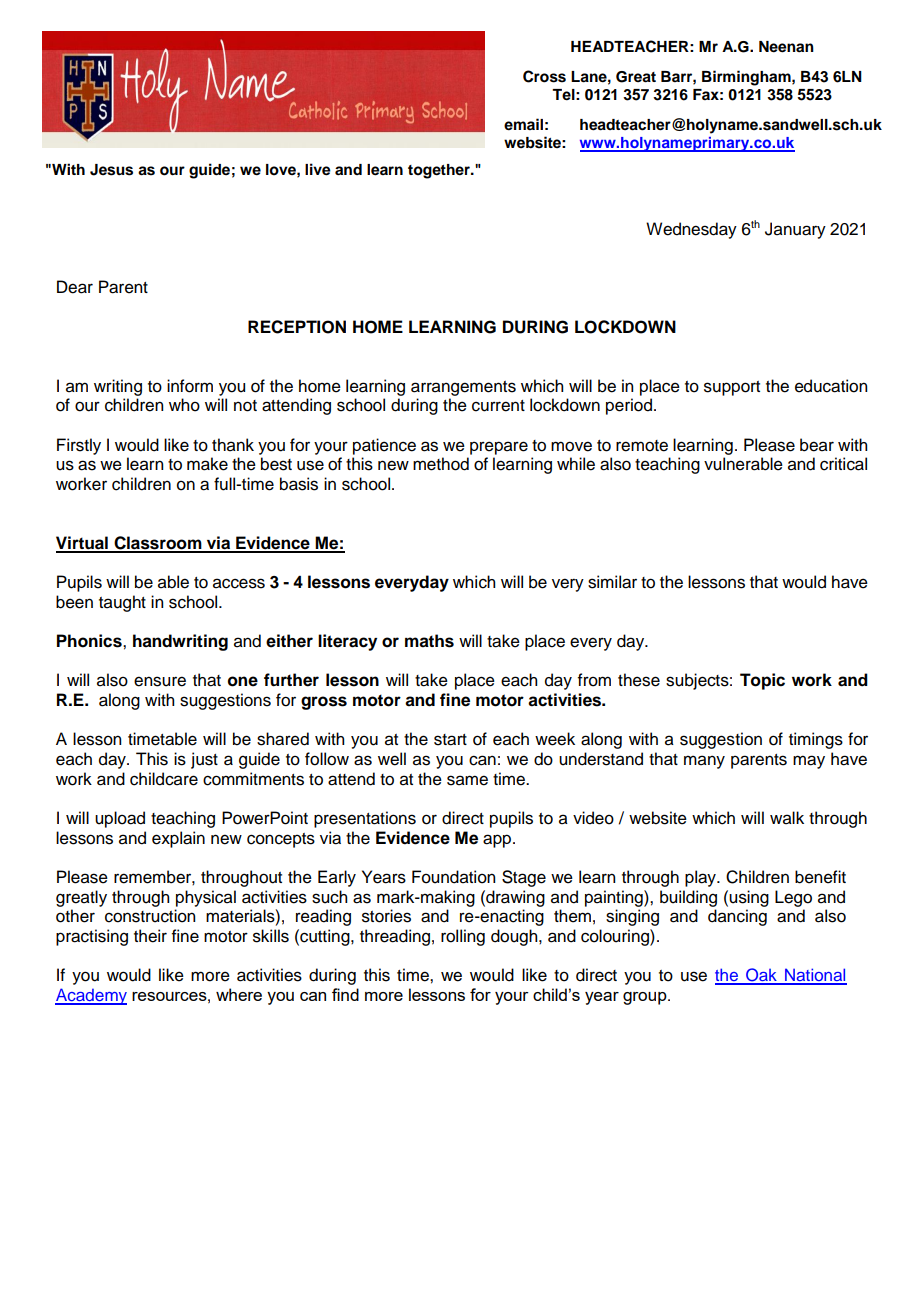  I want to click on Jesus, so click(111, 170).
